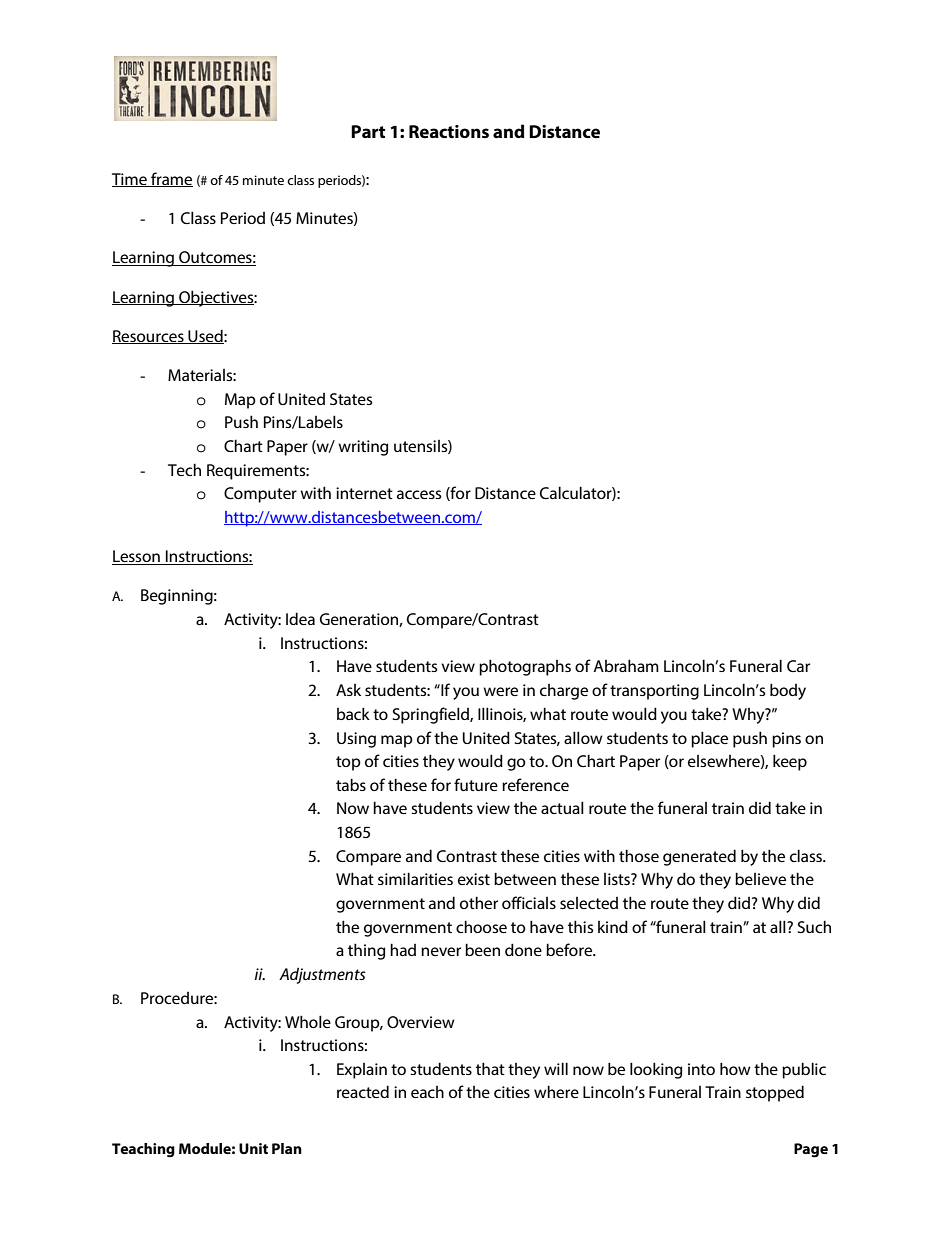  Describe the element at coordinates (363, 448) in the screenshot. I see `writing` at that location.
